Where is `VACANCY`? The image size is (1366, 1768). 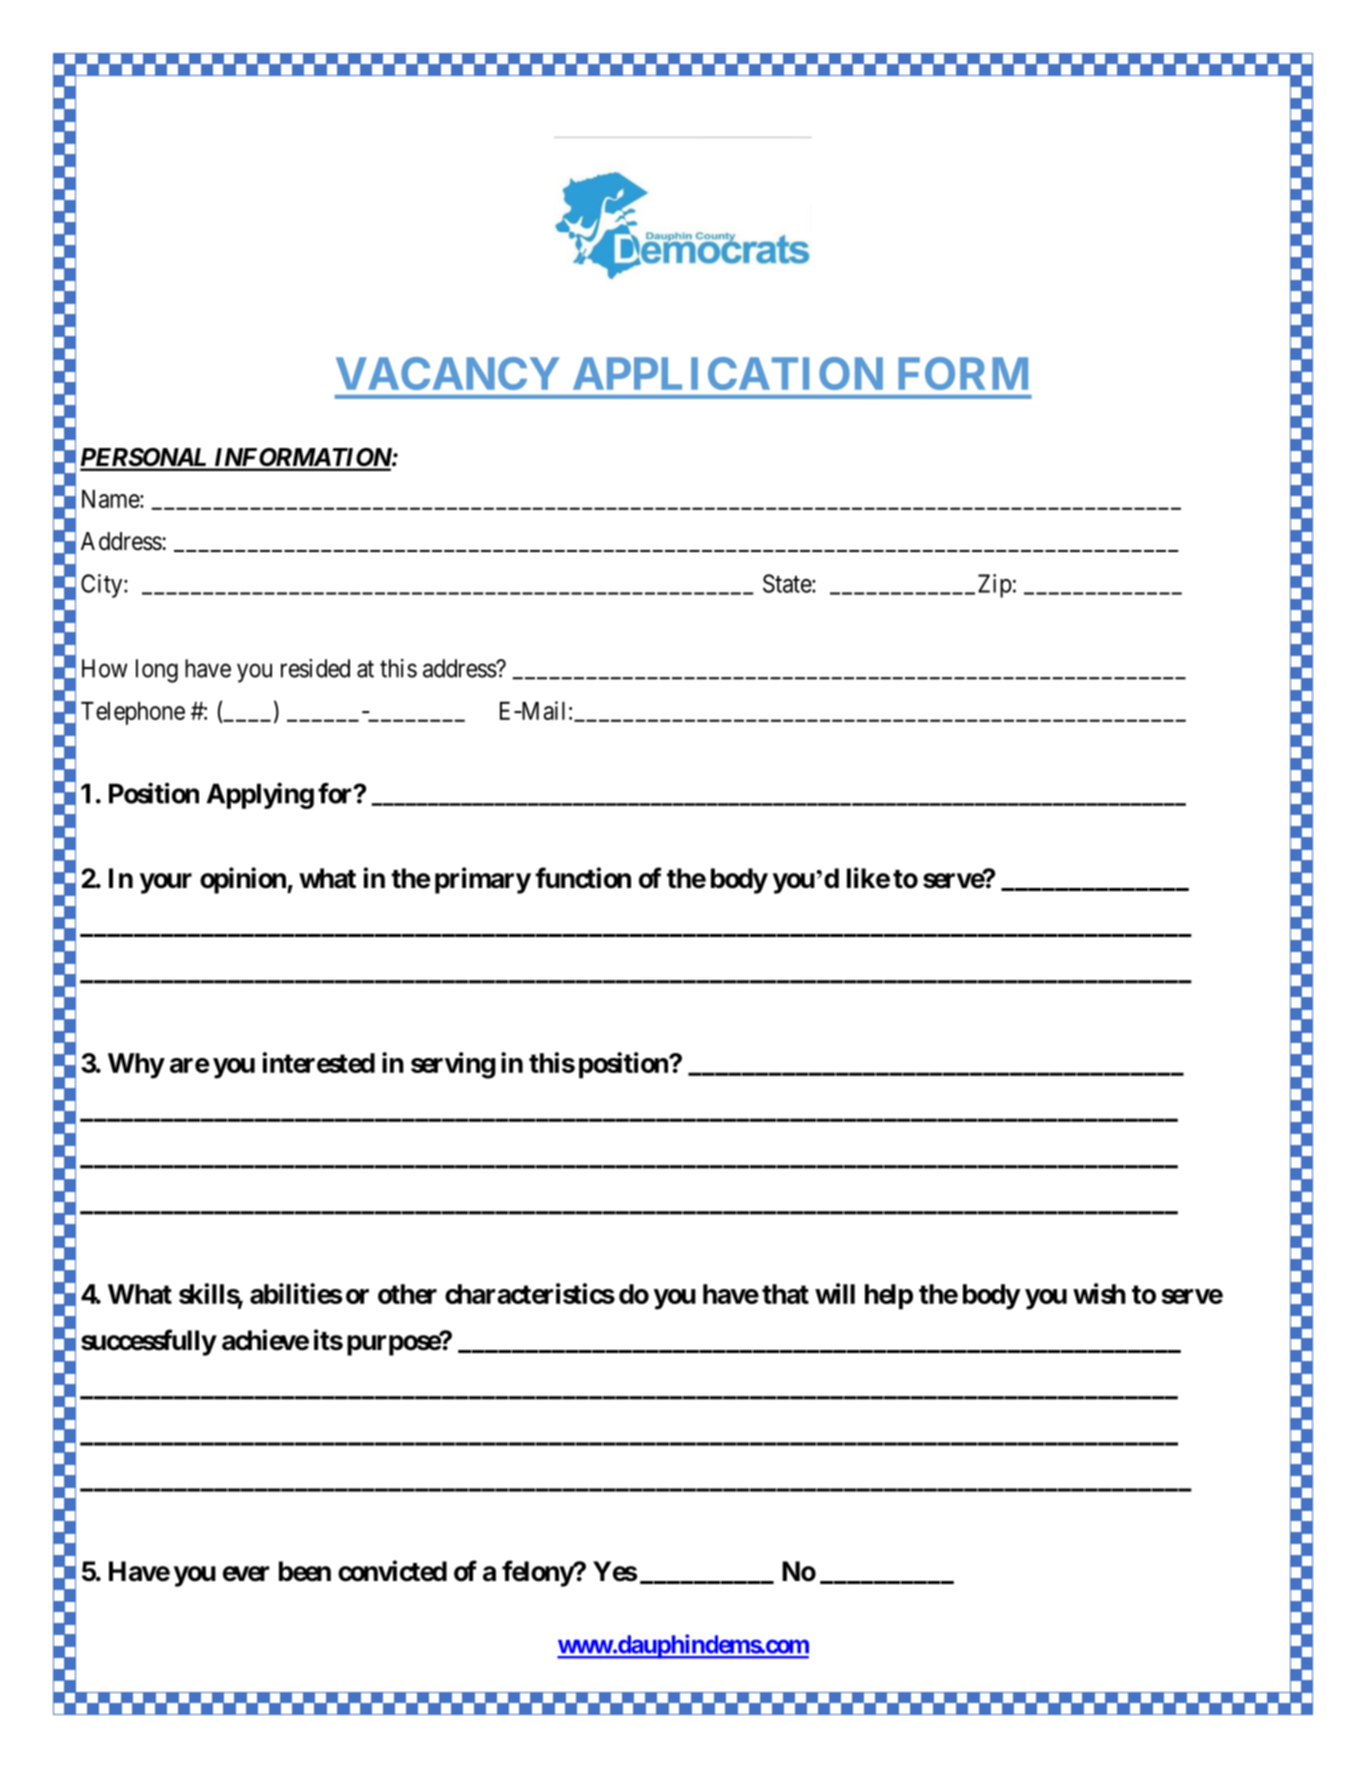
VACANCY is located at coordinates (448, 373).
